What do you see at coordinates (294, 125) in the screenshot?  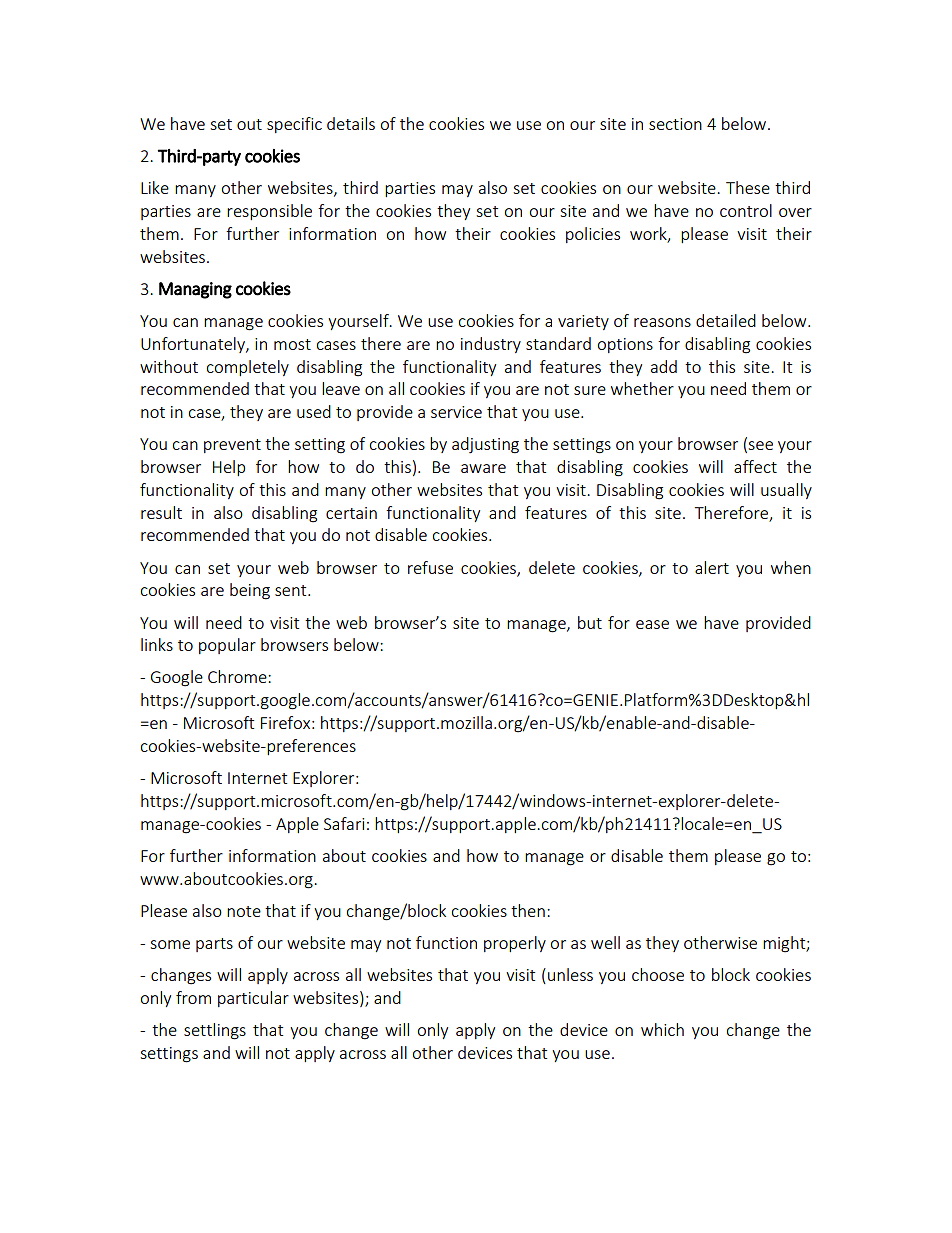 I see `specific` at bounding box center [294, 125].
